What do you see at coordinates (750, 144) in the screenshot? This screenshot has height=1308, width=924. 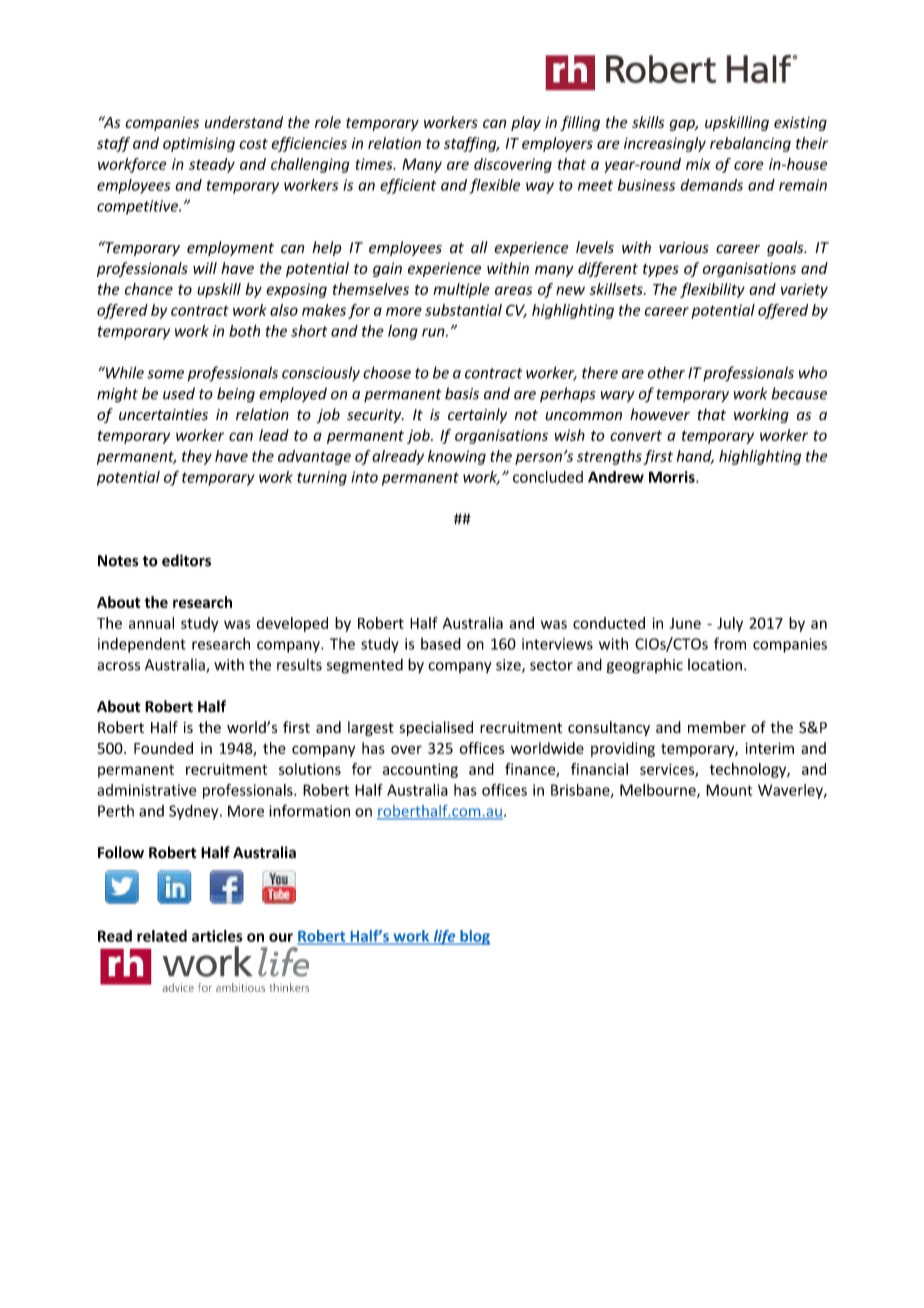 I see `rebalancing` at bounding box center [750, 144].
